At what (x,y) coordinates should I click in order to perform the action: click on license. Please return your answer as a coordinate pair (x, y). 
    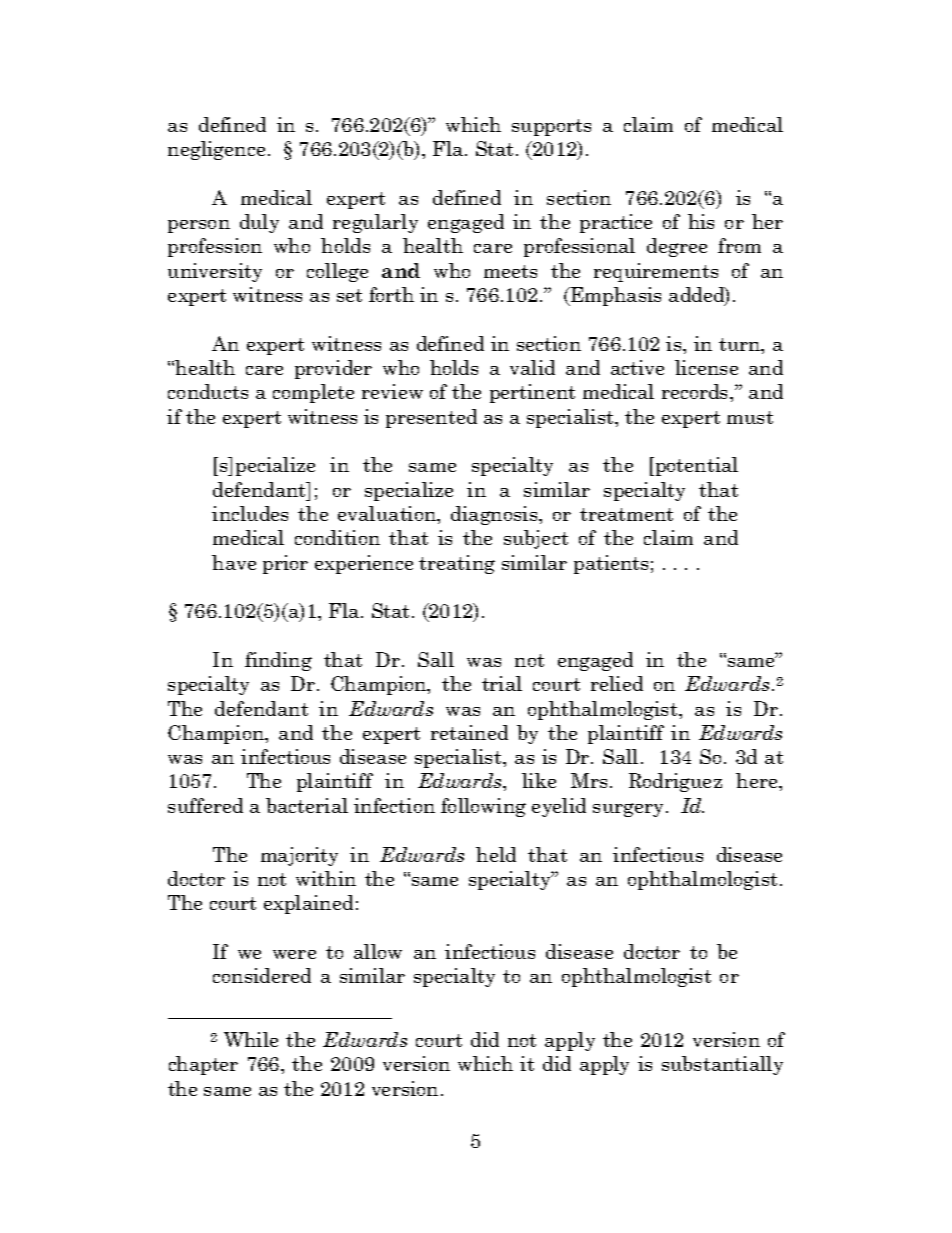
    Looking at the image, I should click on (706, 367).
